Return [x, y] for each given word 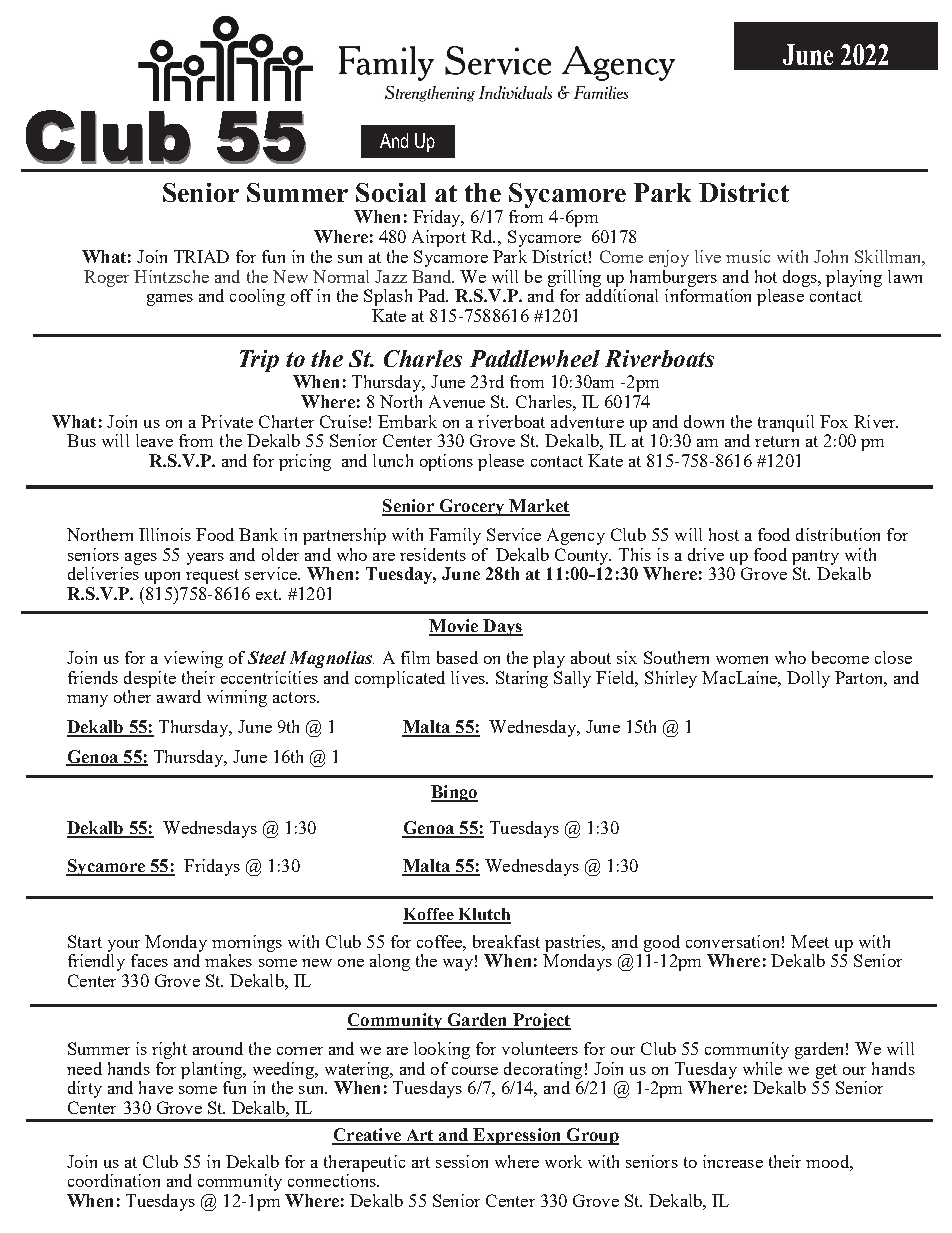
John [831, 256]
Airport [439, 238]
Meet [810, 941]
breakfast [506, 941]
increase [733, 1161]
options [446, 462]
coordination [114, 1180]
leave [154, 440]
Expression [517, 1136]
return [777, 441]
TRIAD [201, 256]
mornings [247, 943]
